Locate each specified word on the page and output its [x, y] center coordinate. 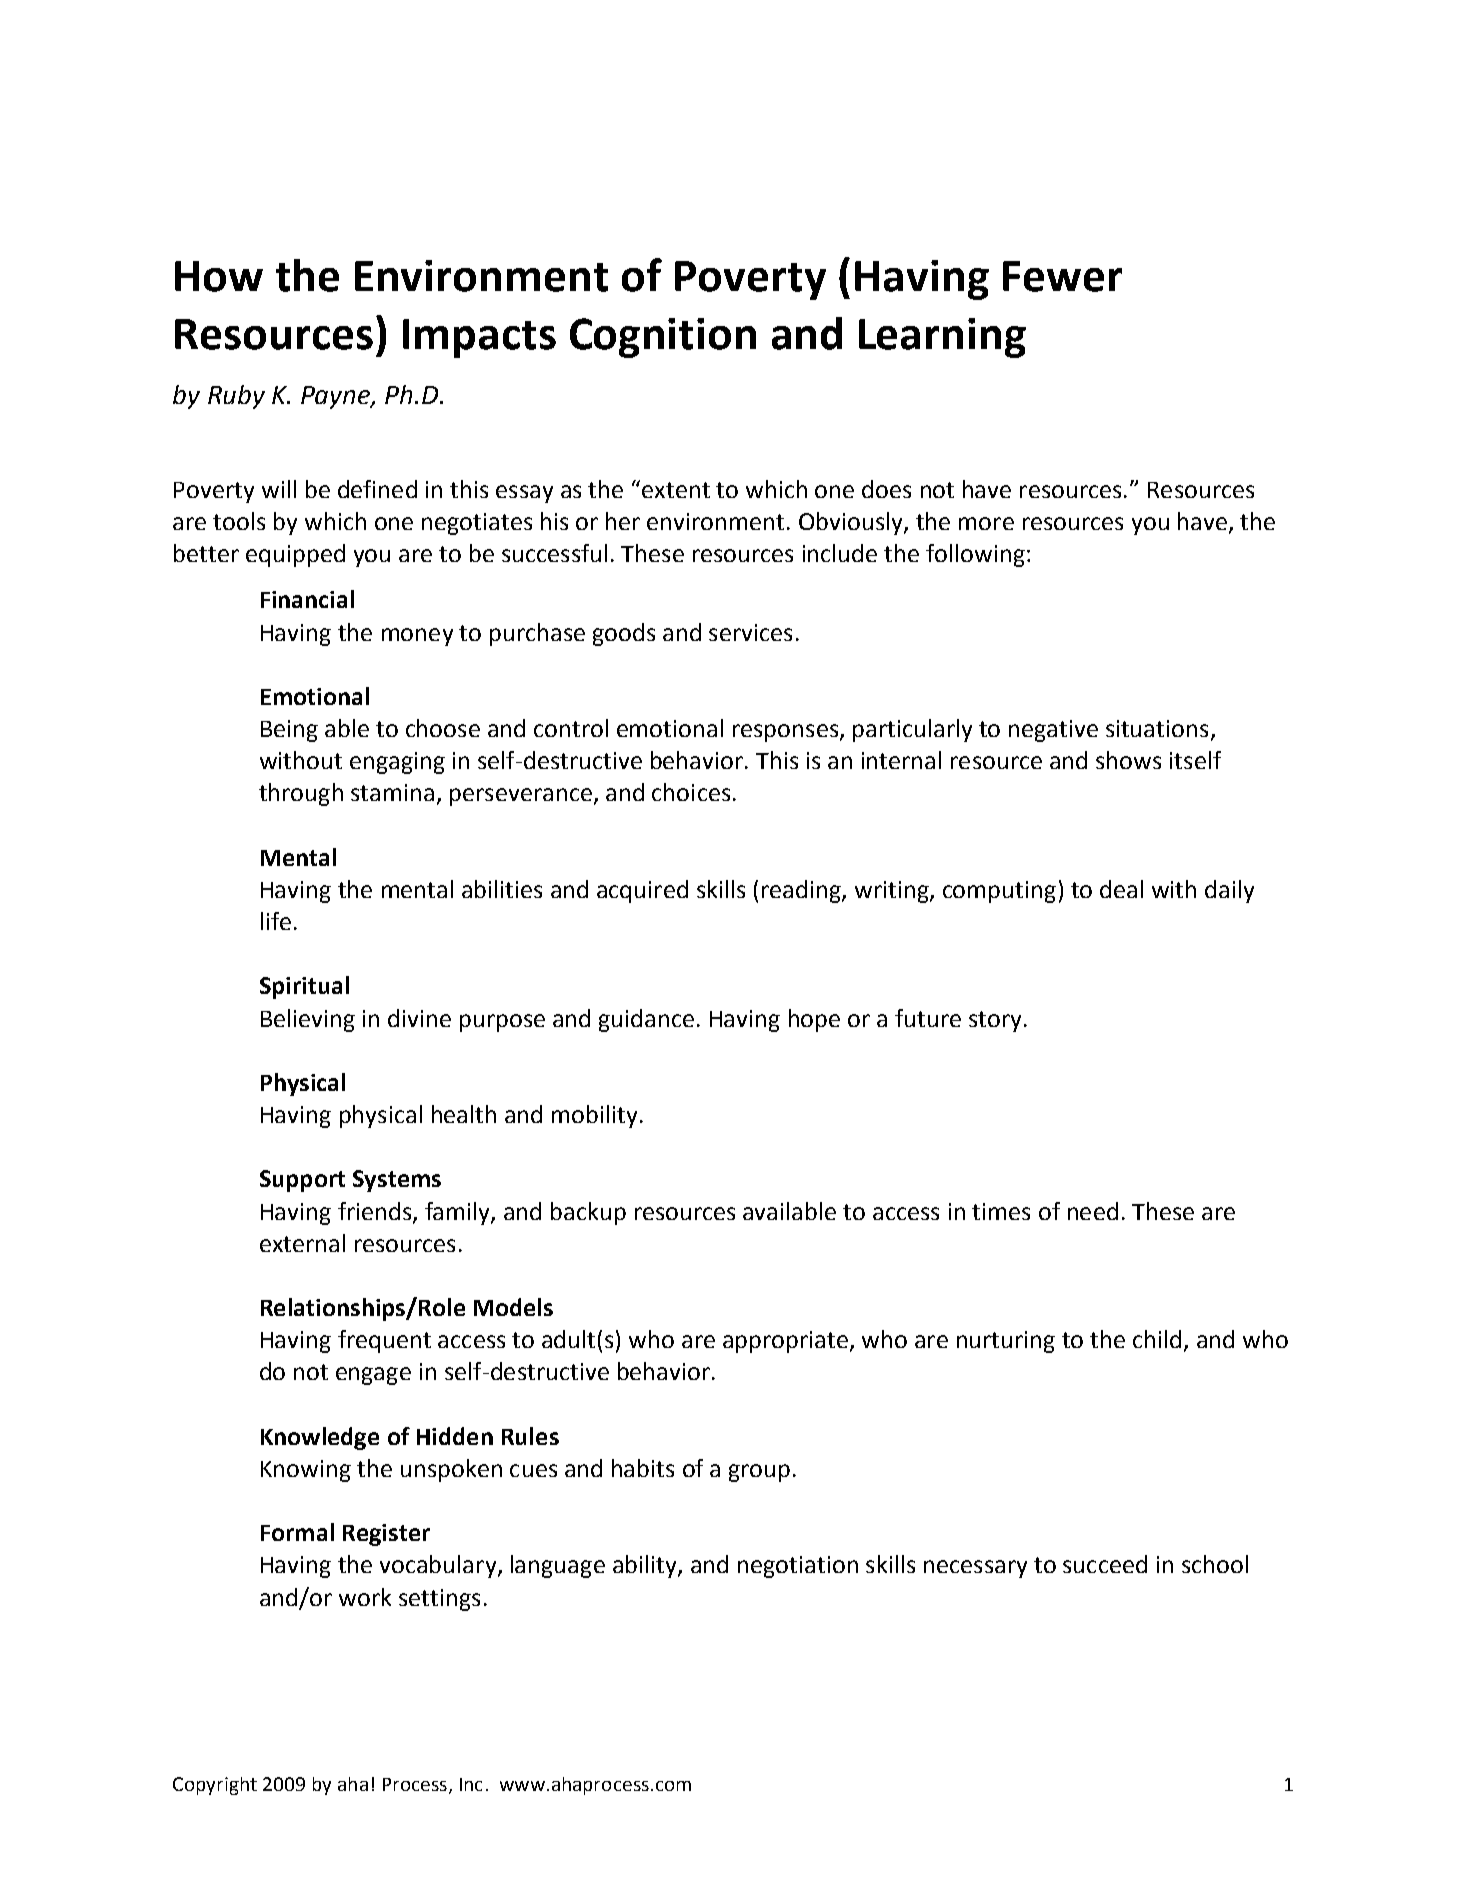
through [301, 794]
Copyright [215, 1786]
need [1093, 1211]
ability [646, 1566]
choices [691, 792]
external [302, 1243]
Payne [336, 397]
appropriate [785, 1342]
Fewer [1062, 276]
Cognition [663, 338]
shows [1128, 760]
